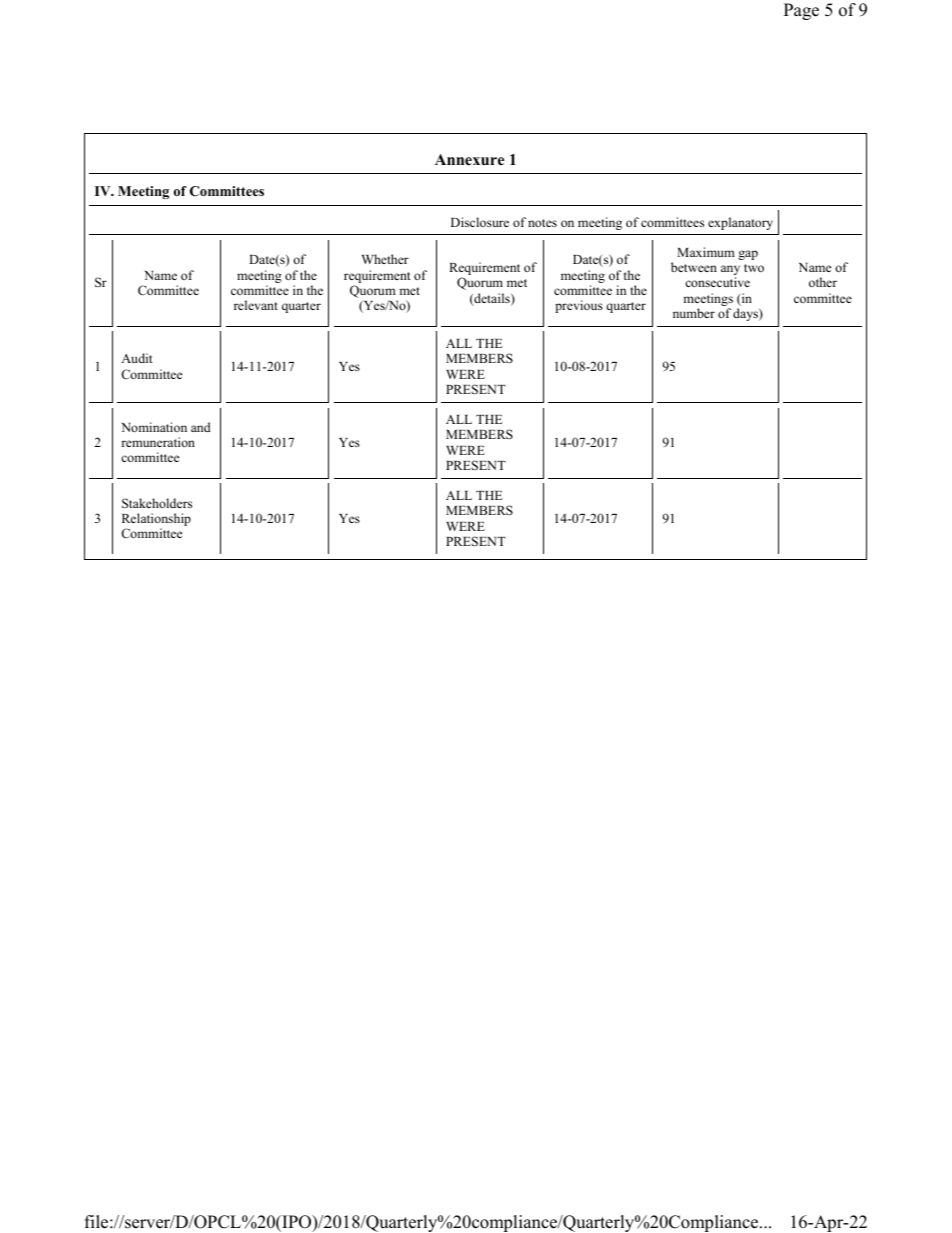  Describe the element at coordinates (156, 521) in the screenshot. I see `Relationship` at that location.
